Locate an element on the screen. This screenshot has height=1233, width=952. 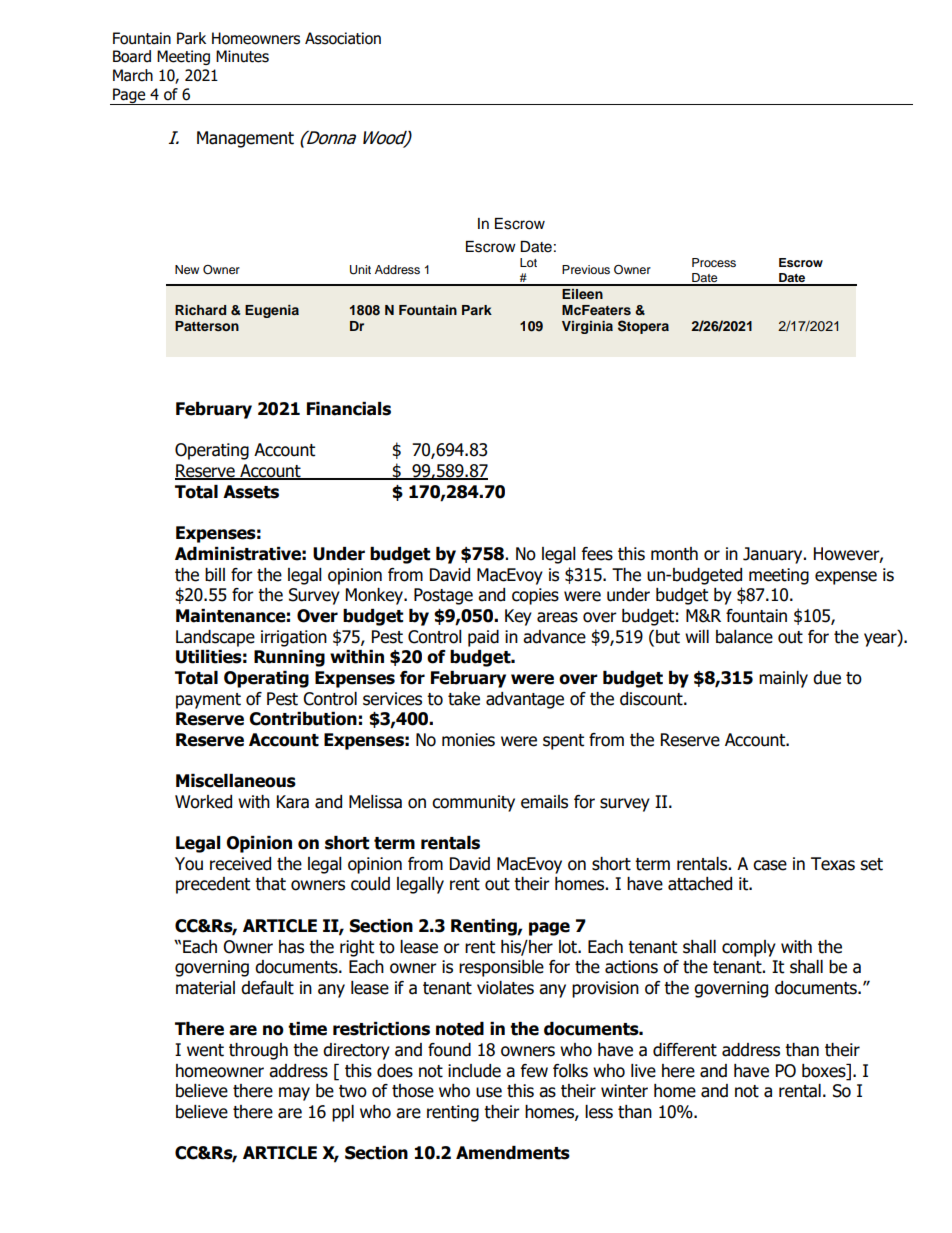
may is located at coordinates (294, 1094).
